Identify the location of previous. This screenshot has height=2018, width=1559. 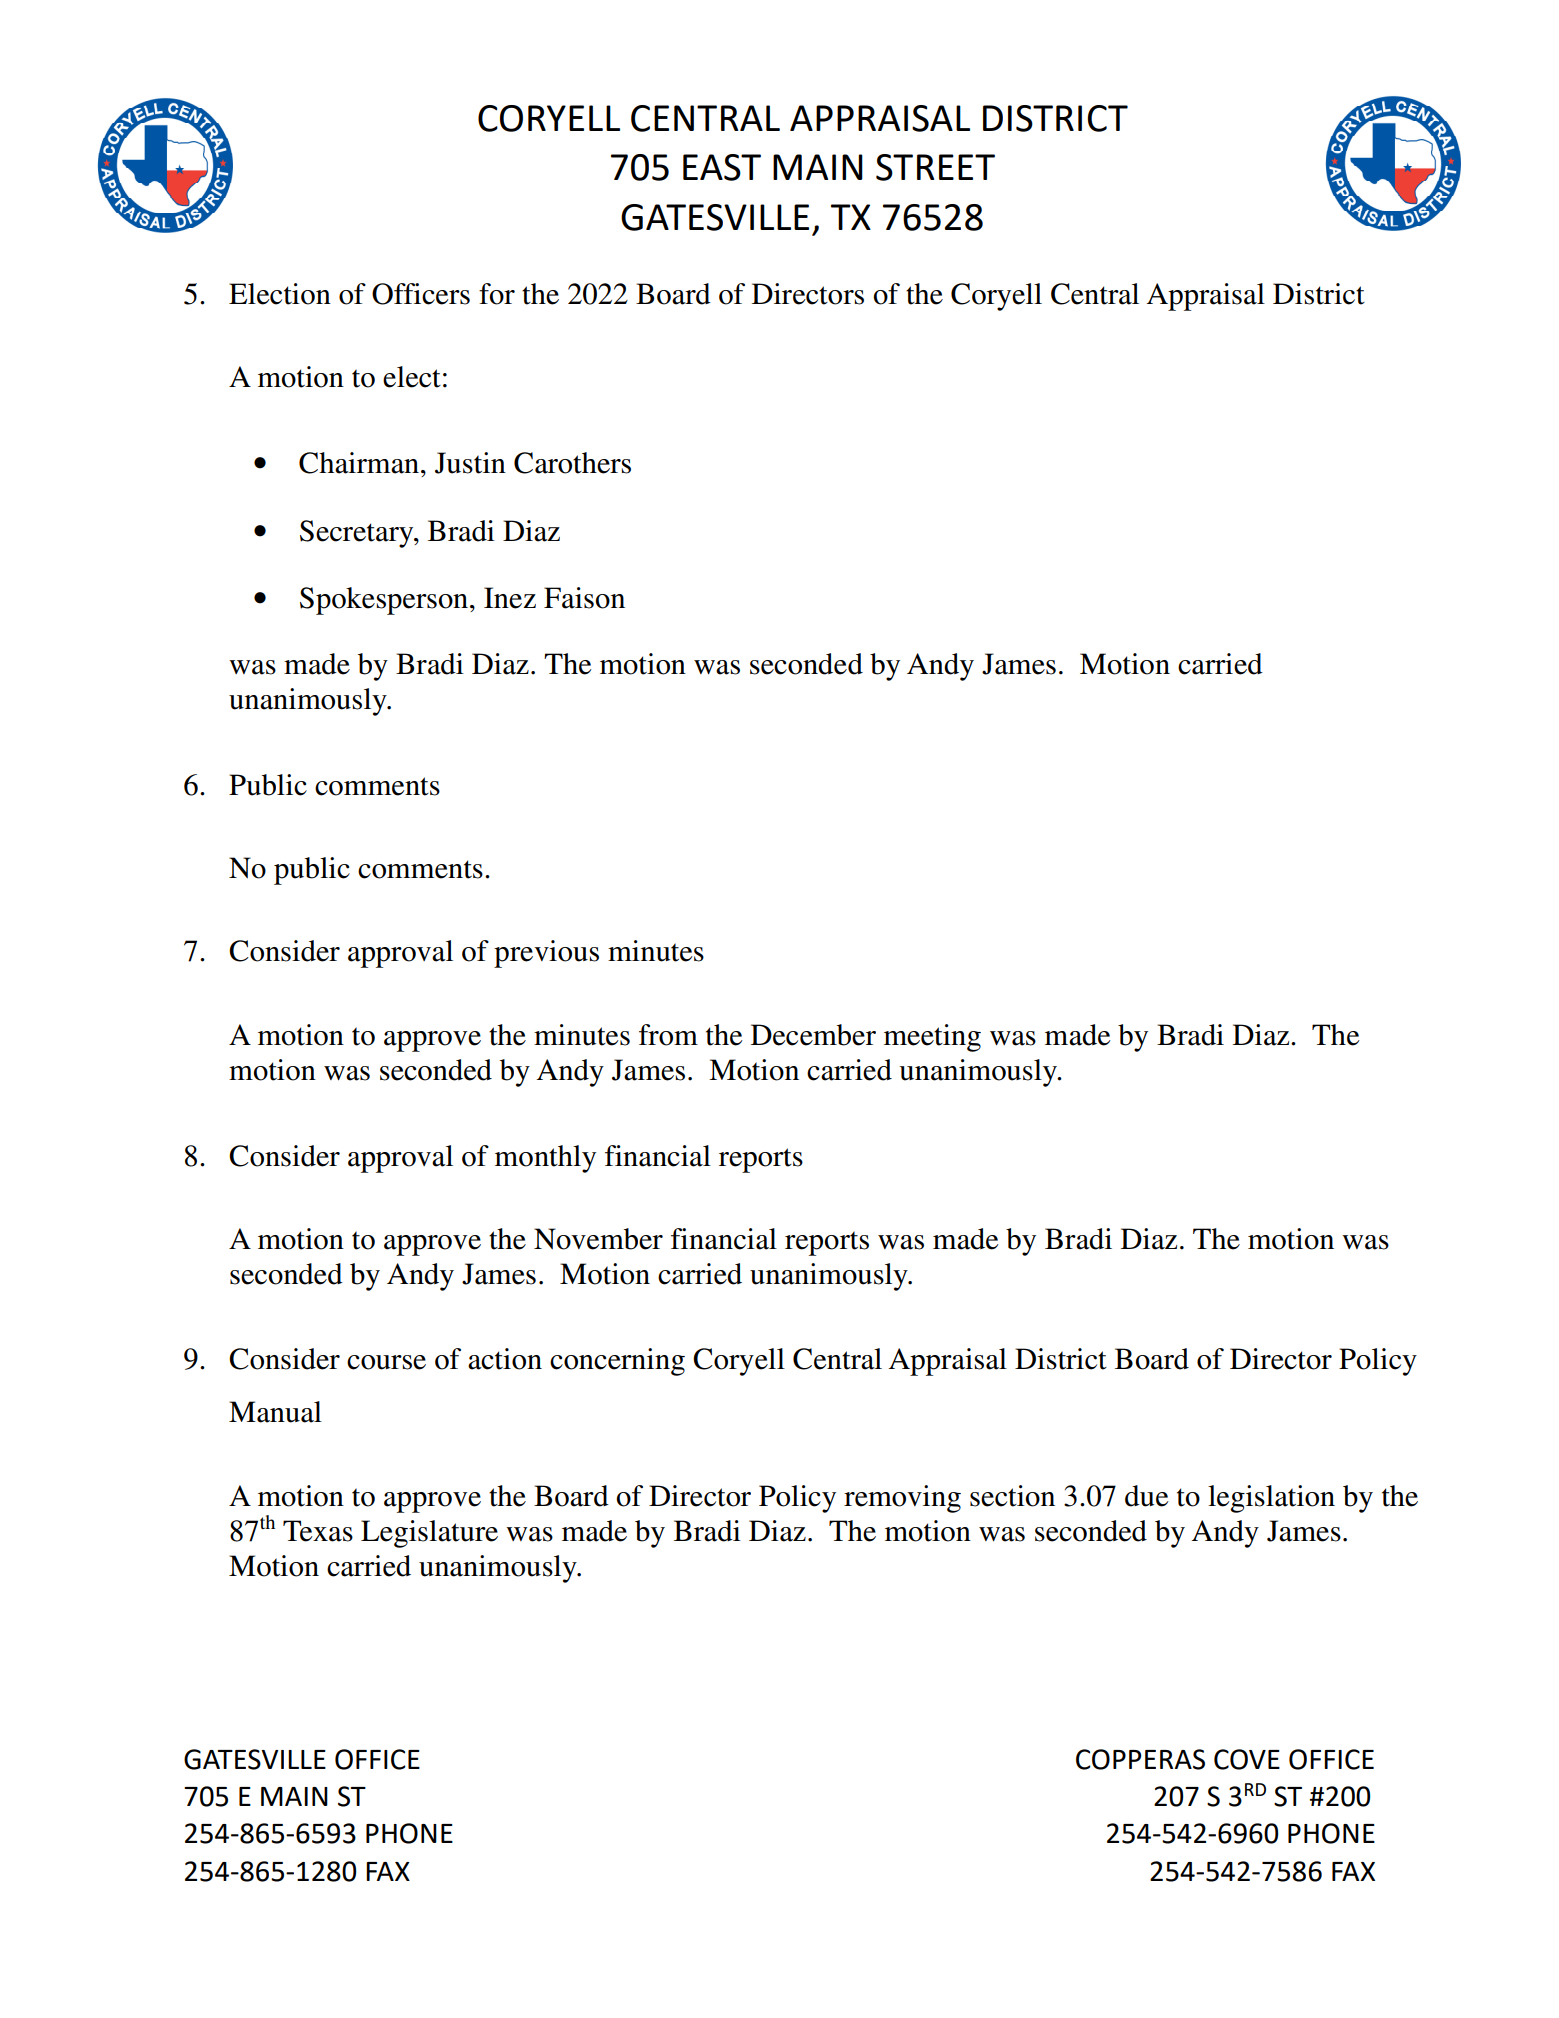
(546, 954).
